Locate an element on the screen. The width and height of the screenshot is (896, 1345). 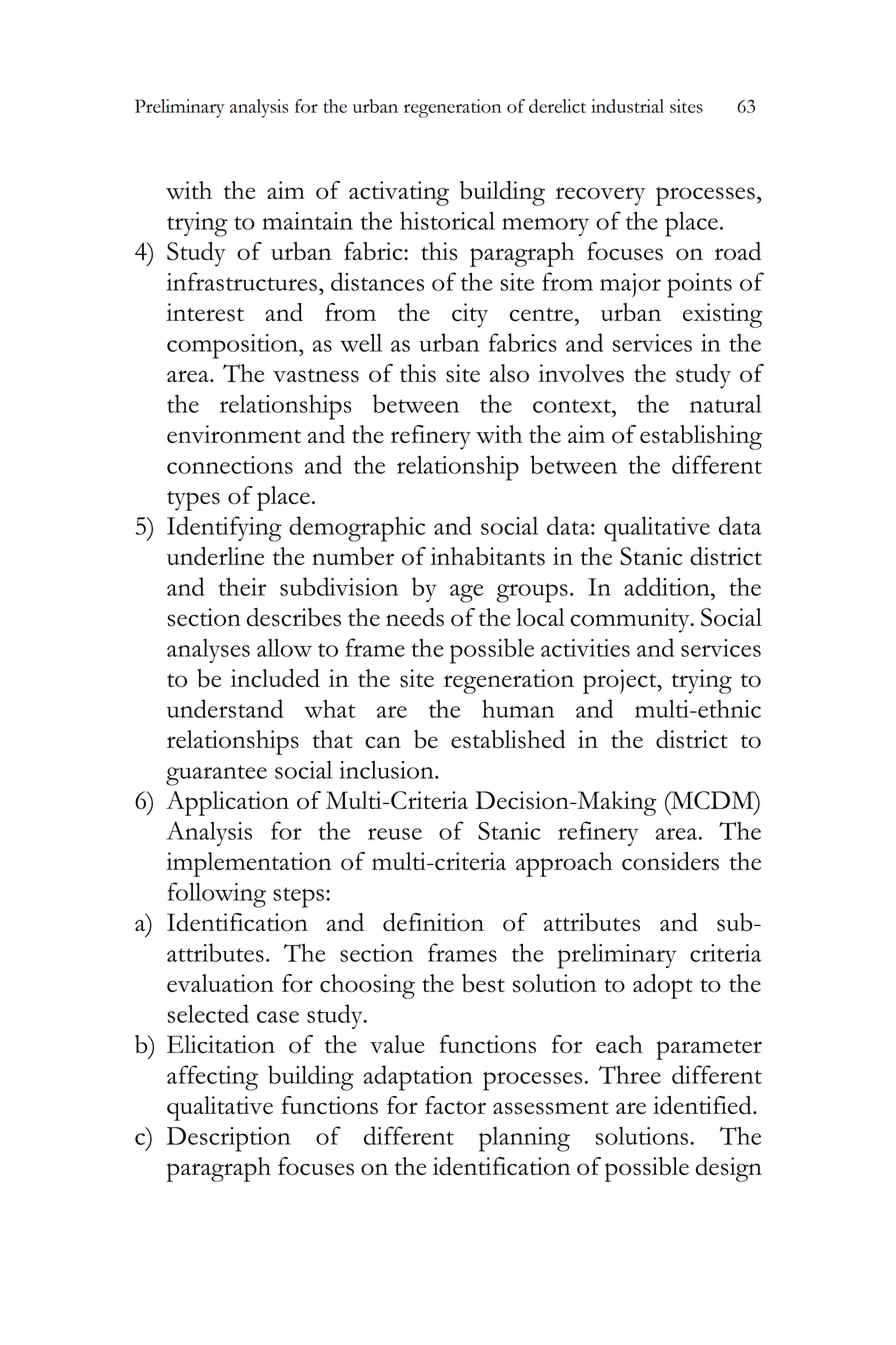
historical is located at coordinates (447, 220).
